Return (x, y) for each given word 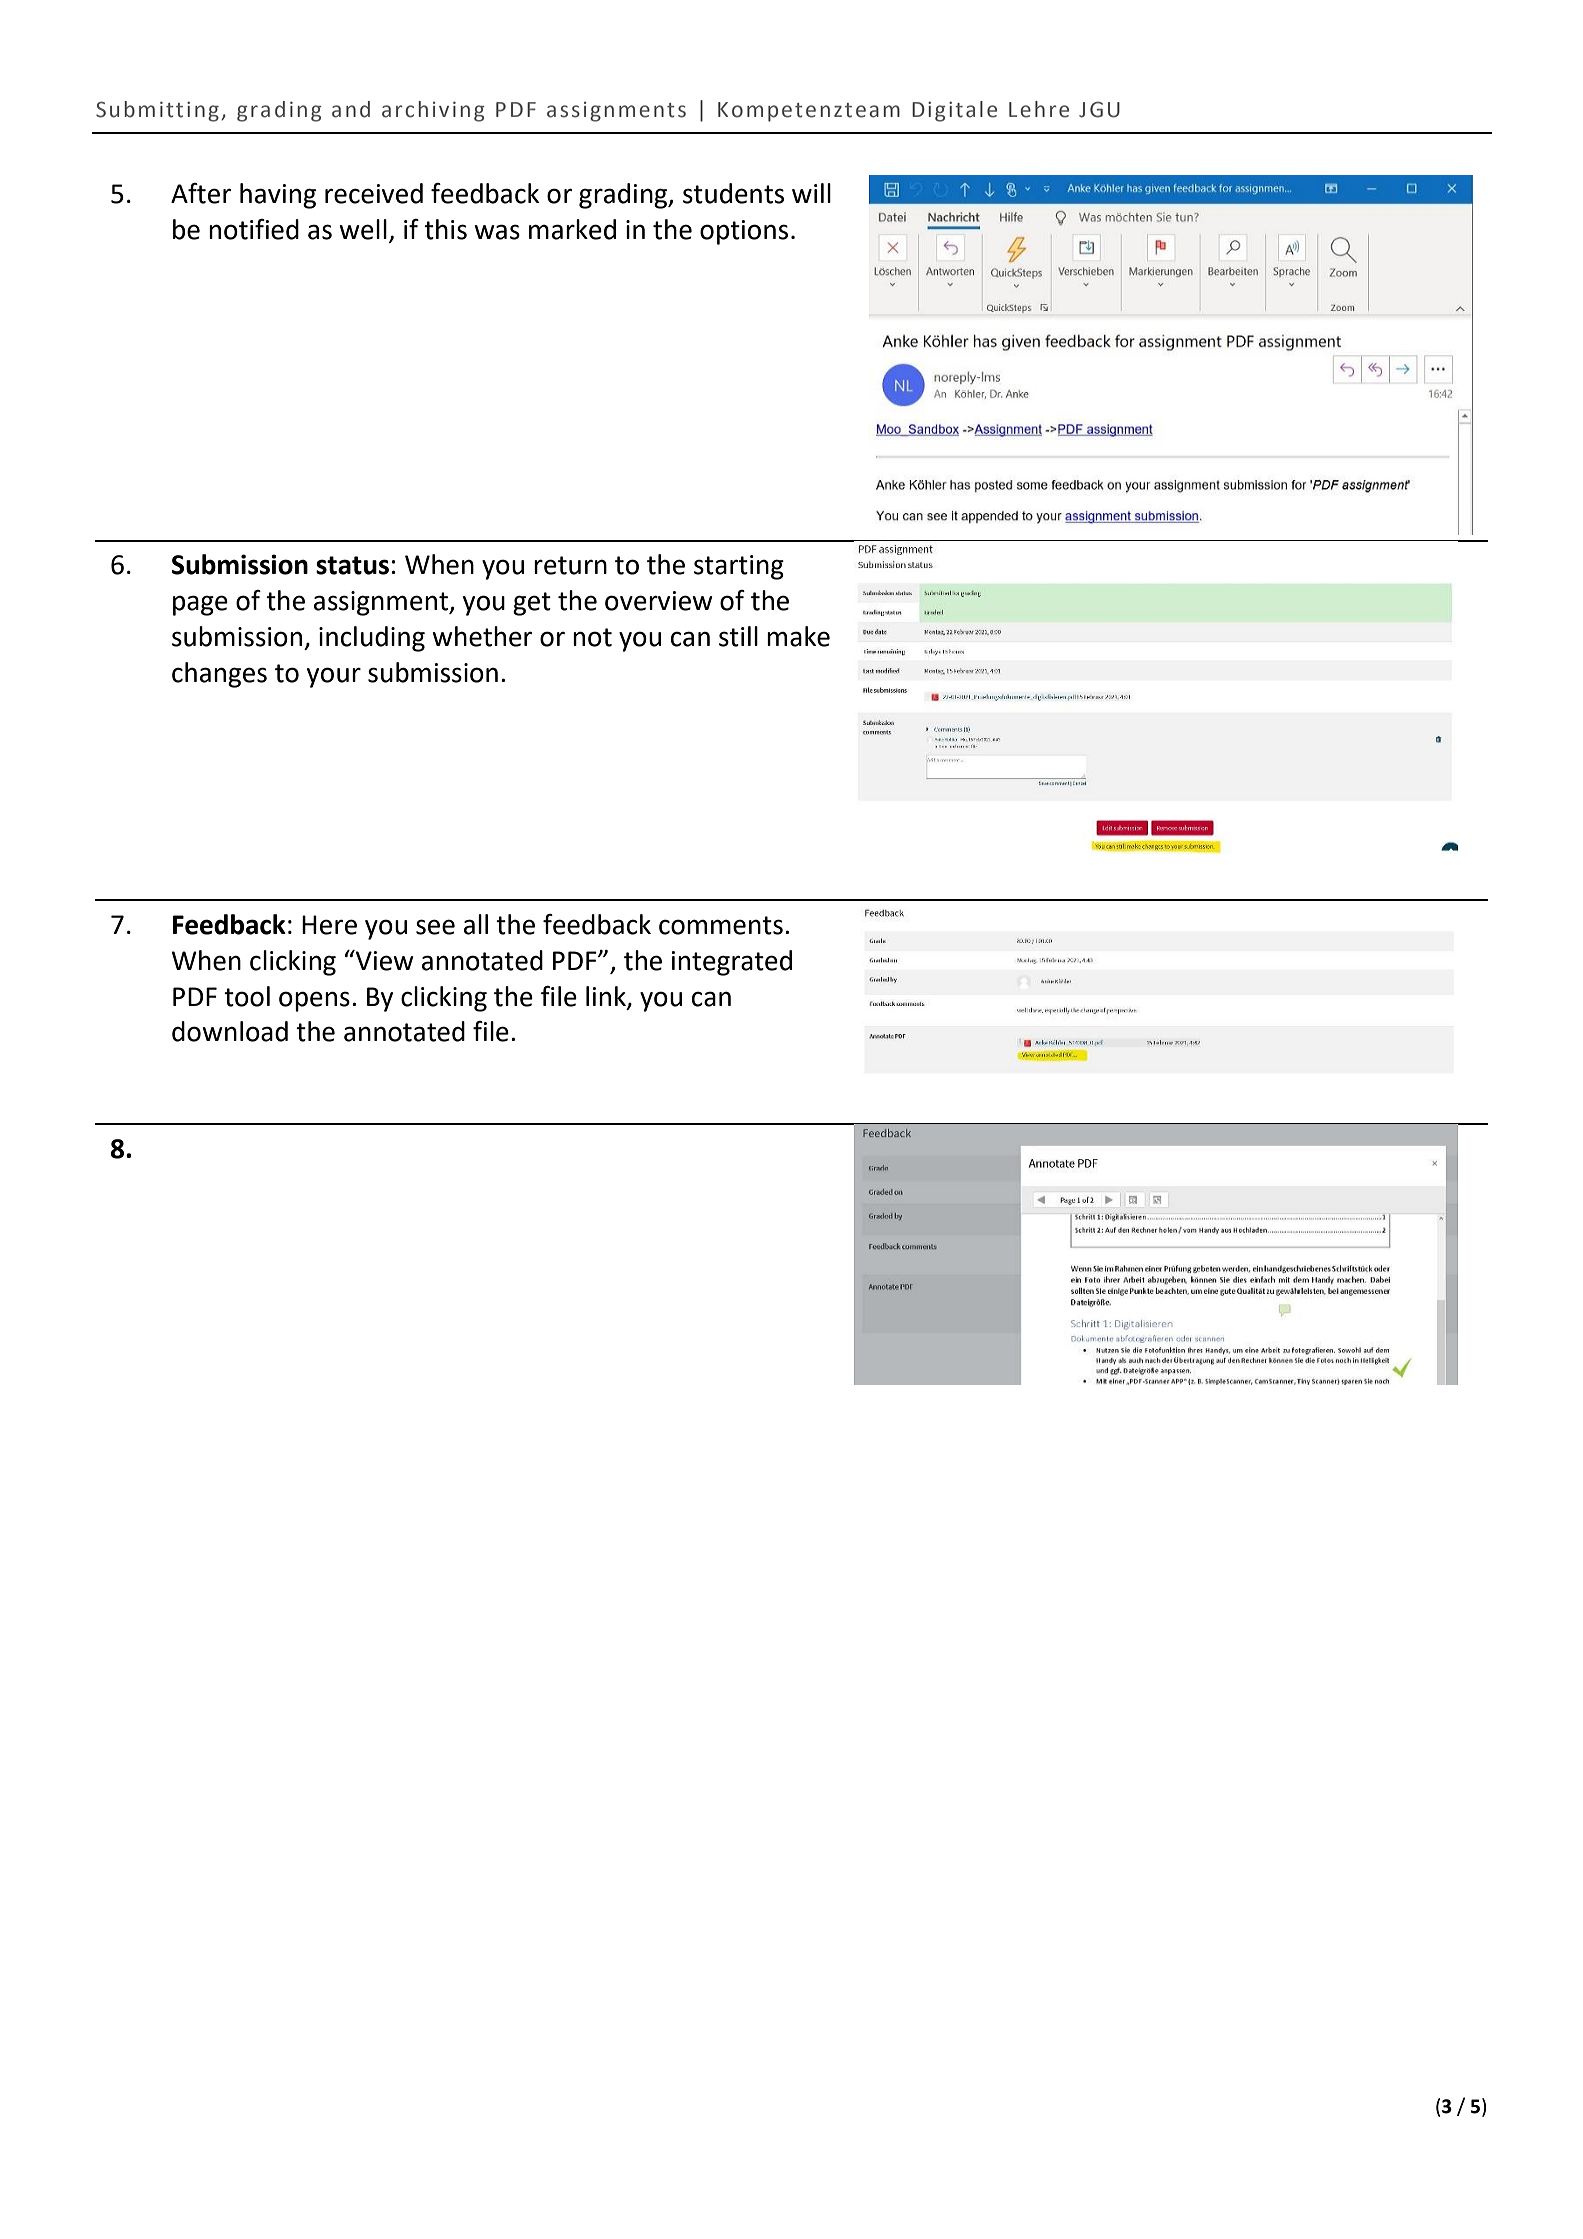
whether (482, 636)
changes (219, 675)
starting (739, 567)
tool (247, 996)
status (352, 565)
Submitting (157, 111)
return (570, 565)
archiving (433, 111)
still (738, 636)
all (476, 924)
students (733, 193)
